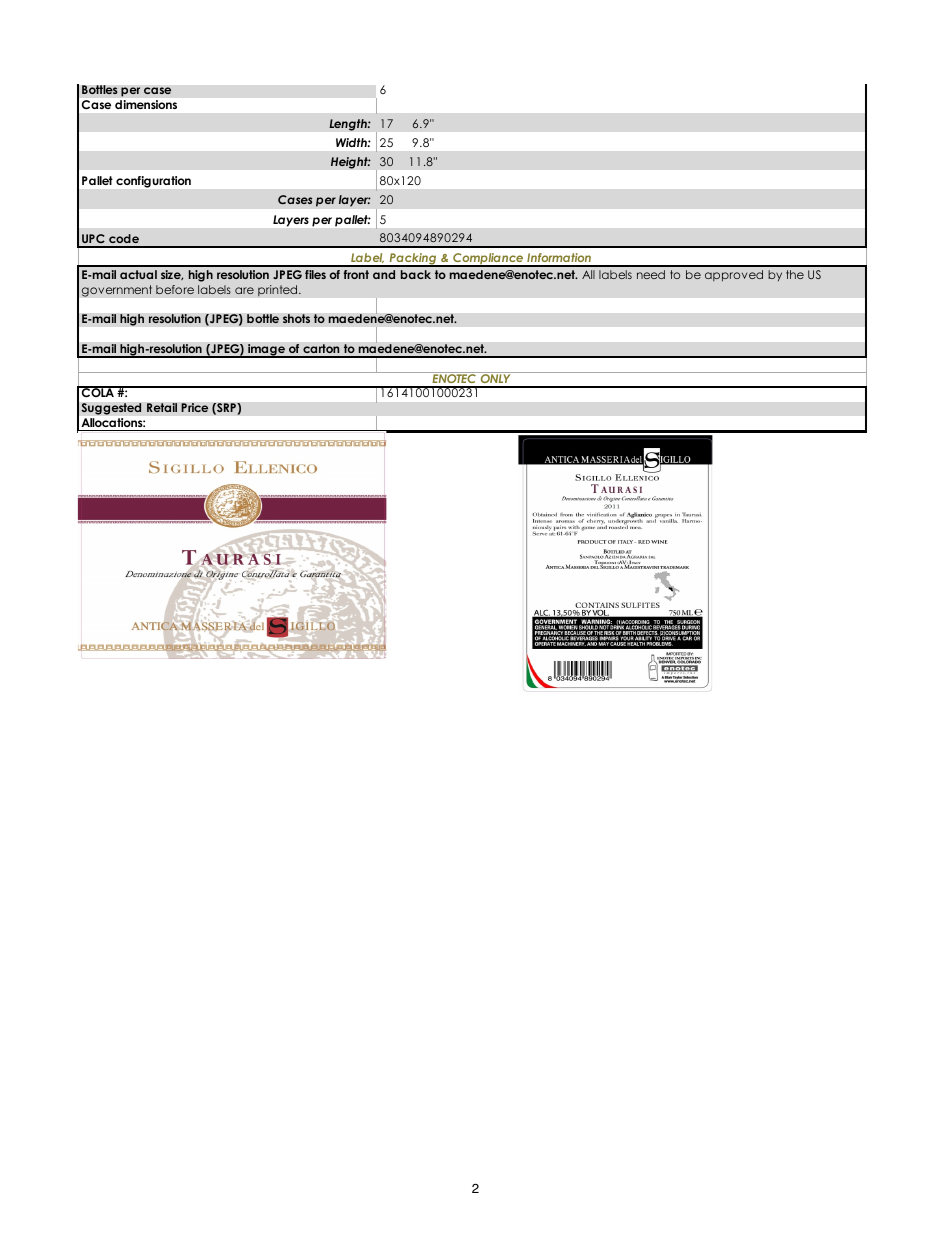 This screenshot has width=952, height=1233. I want to click on Packing, so click(413, 260).
